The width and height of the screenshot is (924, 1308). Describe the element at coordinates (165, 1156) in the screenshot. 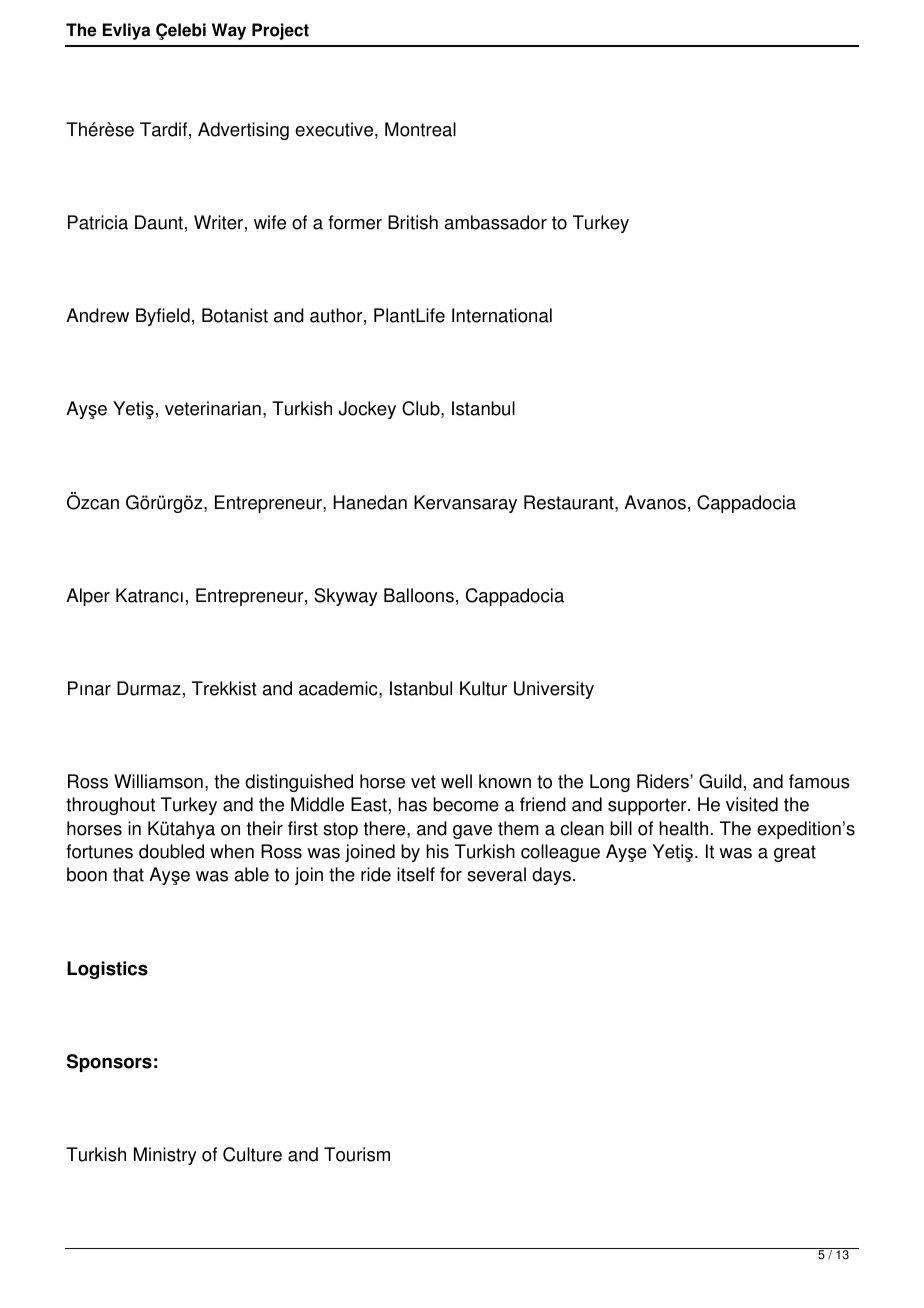

I see `Ministry` at that location.
